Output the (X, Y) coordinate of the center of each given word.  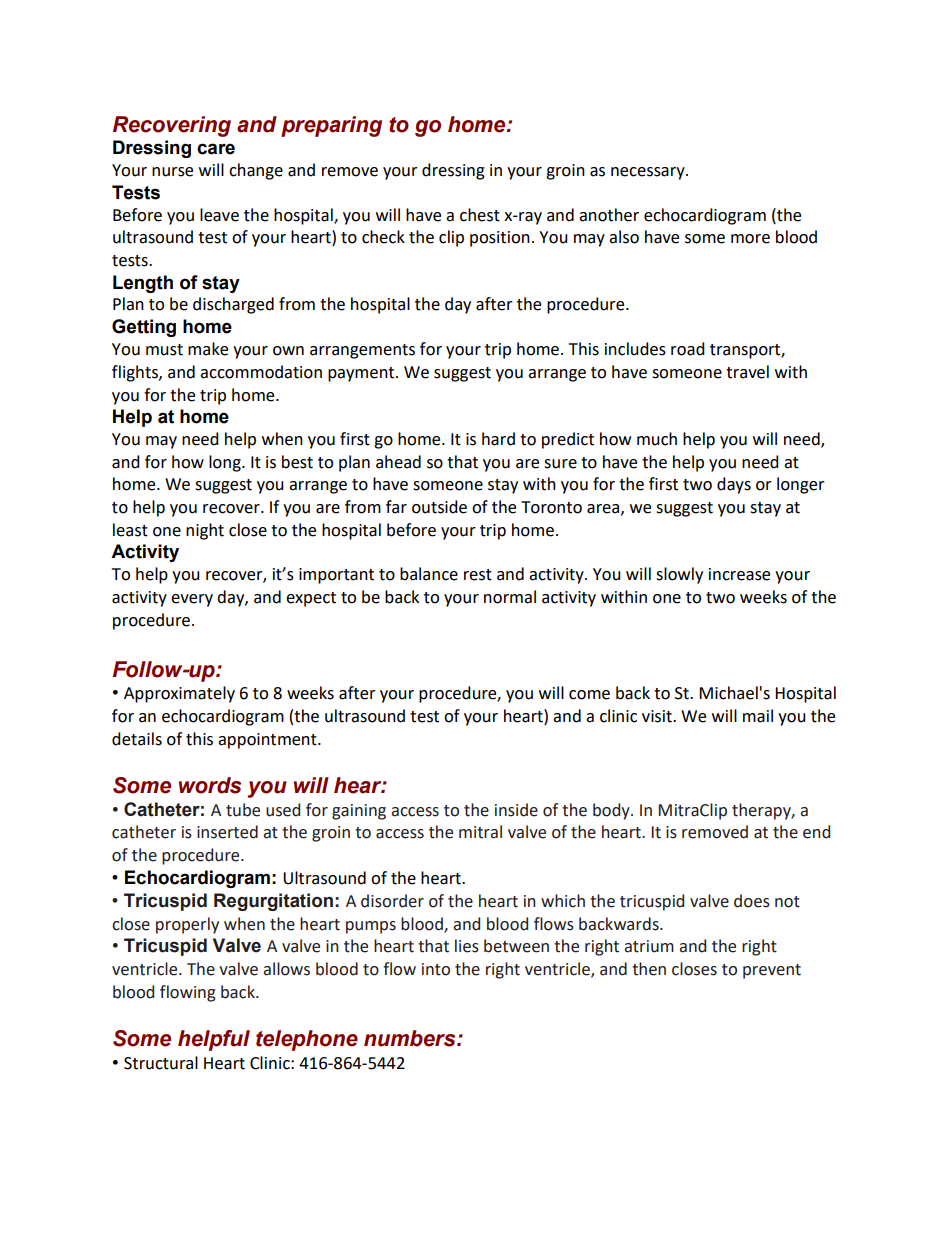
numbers (411, 1038)
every (192, 600)
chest (480, 215)
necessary (649, 173)
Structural (161, 1063)
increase (739, 574)
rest (478, 575)
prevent (772, 971)
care (216, 149)
